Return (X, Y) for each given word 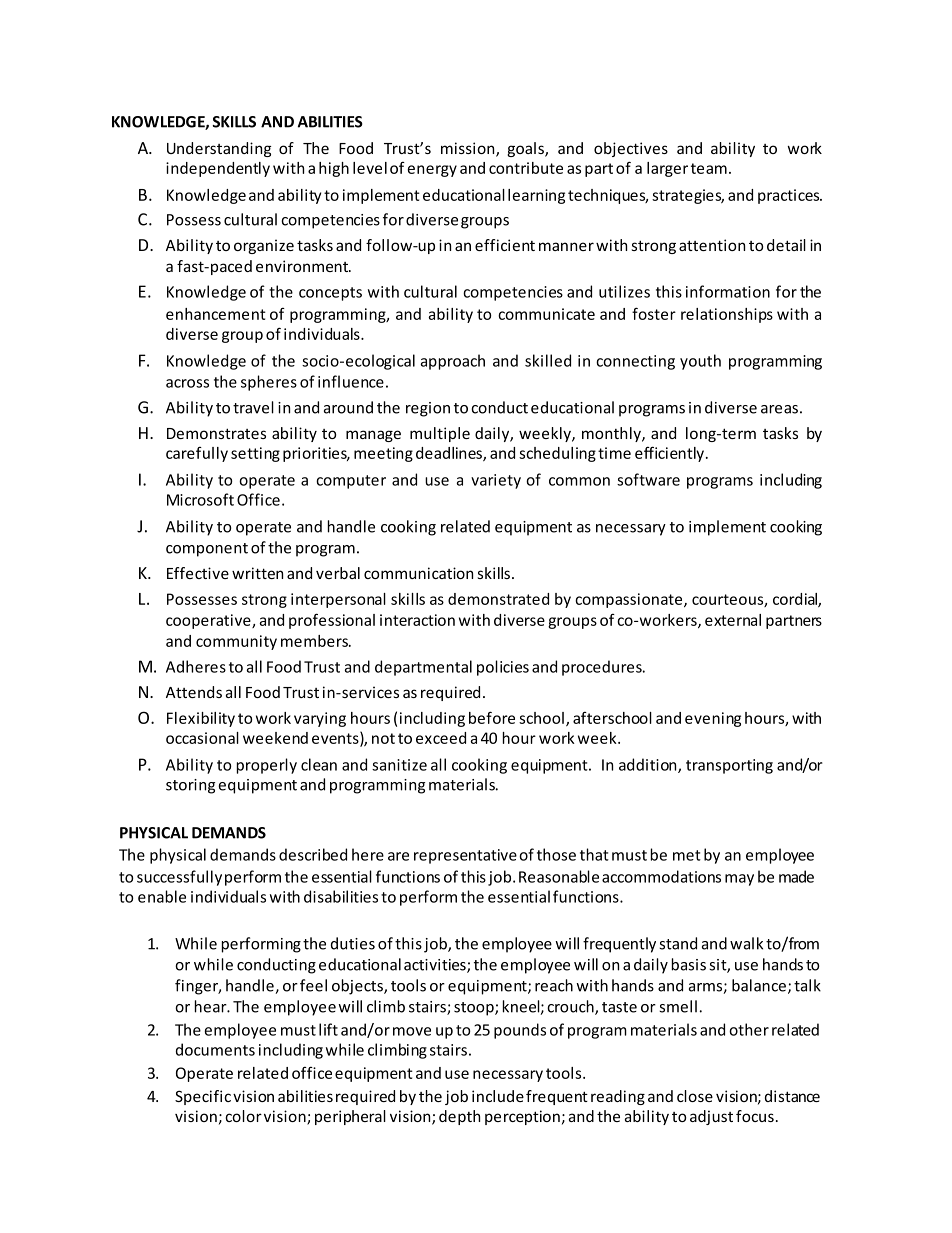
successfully (179, 878)
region (428, 409)
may (739, 880)
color (243, 1116)
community (236, 642)
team (709, 168)
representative (465, 856)
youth (700, 362)
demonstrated (498, 599)
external (733, 620)
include (498, 1096)
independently (218, 169)
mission (469, 149)
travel (253, 407)
